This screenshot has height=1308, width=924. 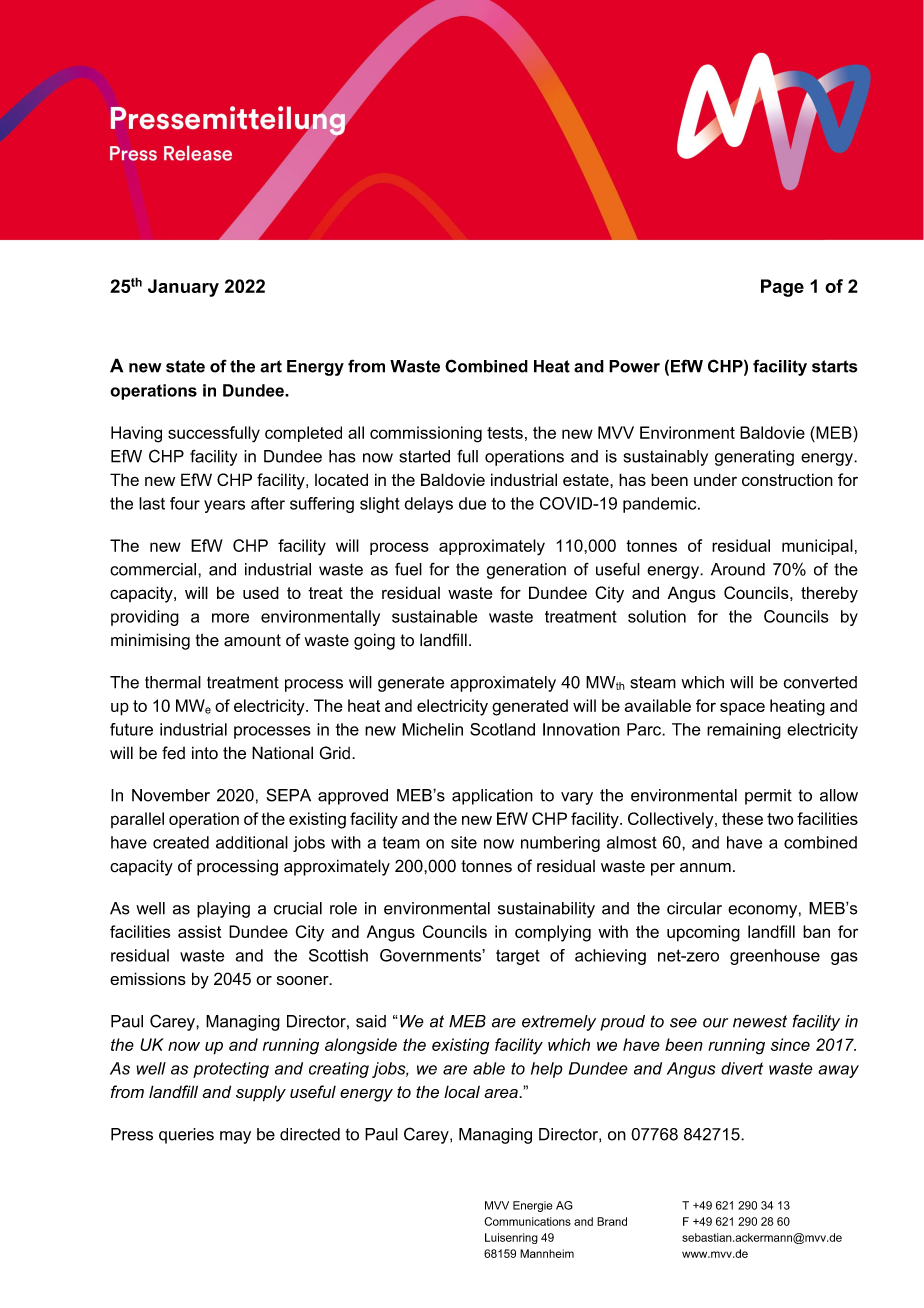 What do you see at coordinates (768, 797) in the screenshot?
I see `permit` at bounding box center [768, 797].
